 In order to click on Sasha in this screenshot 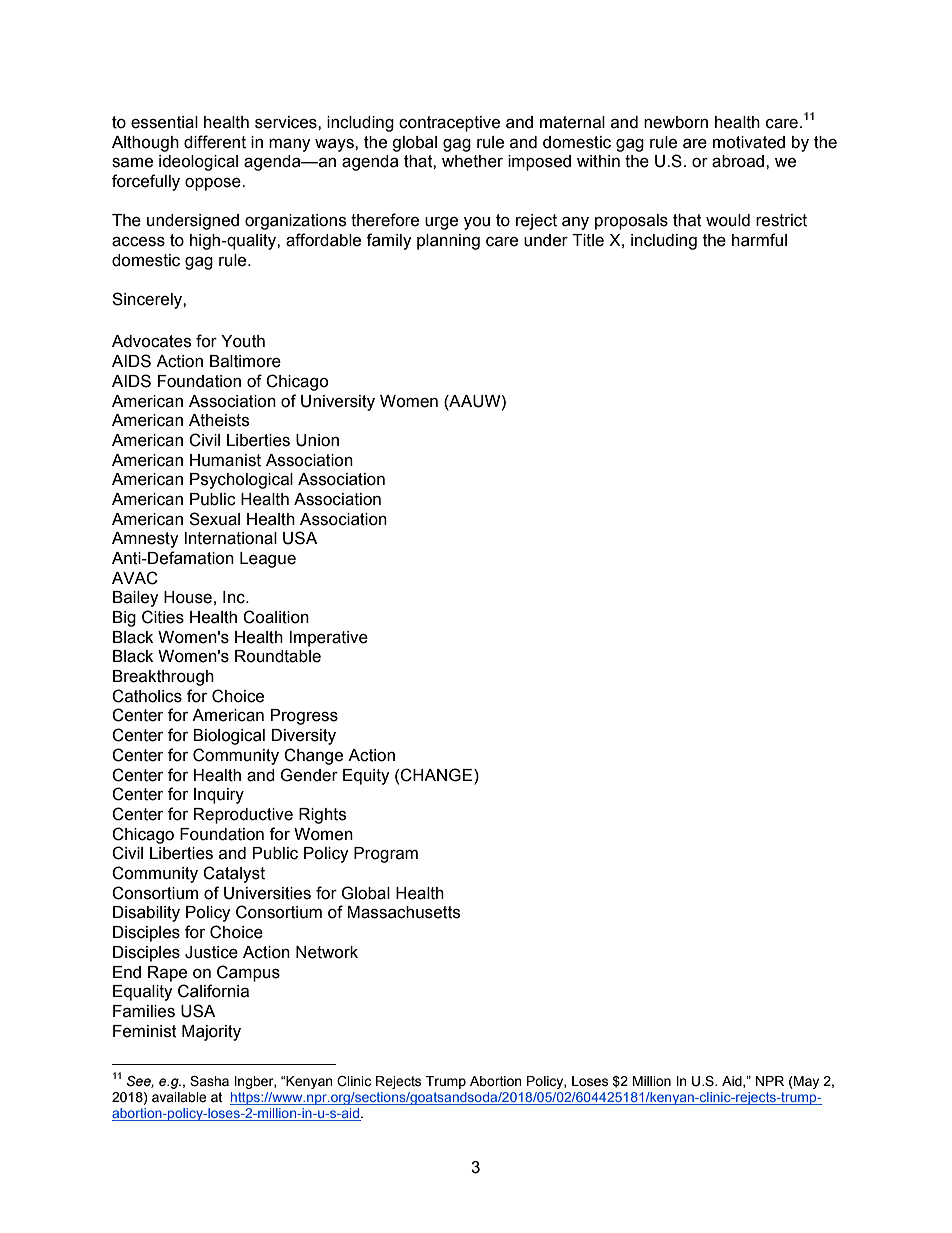, I will do `click(209, 1081)`.
